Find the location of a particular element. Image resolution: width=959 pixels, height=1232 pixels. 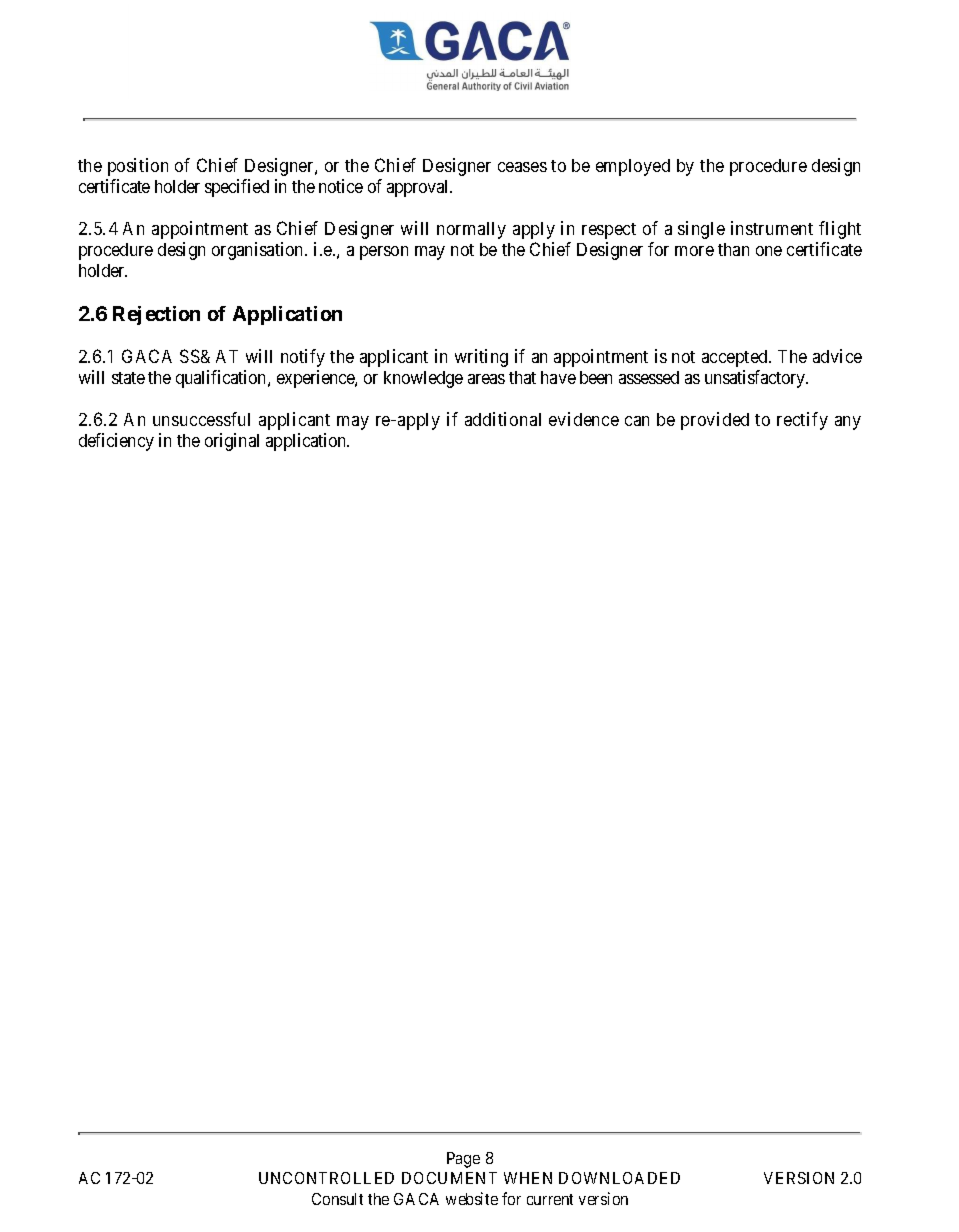

DOCUMENT is located at coordinates (449, 1178).
